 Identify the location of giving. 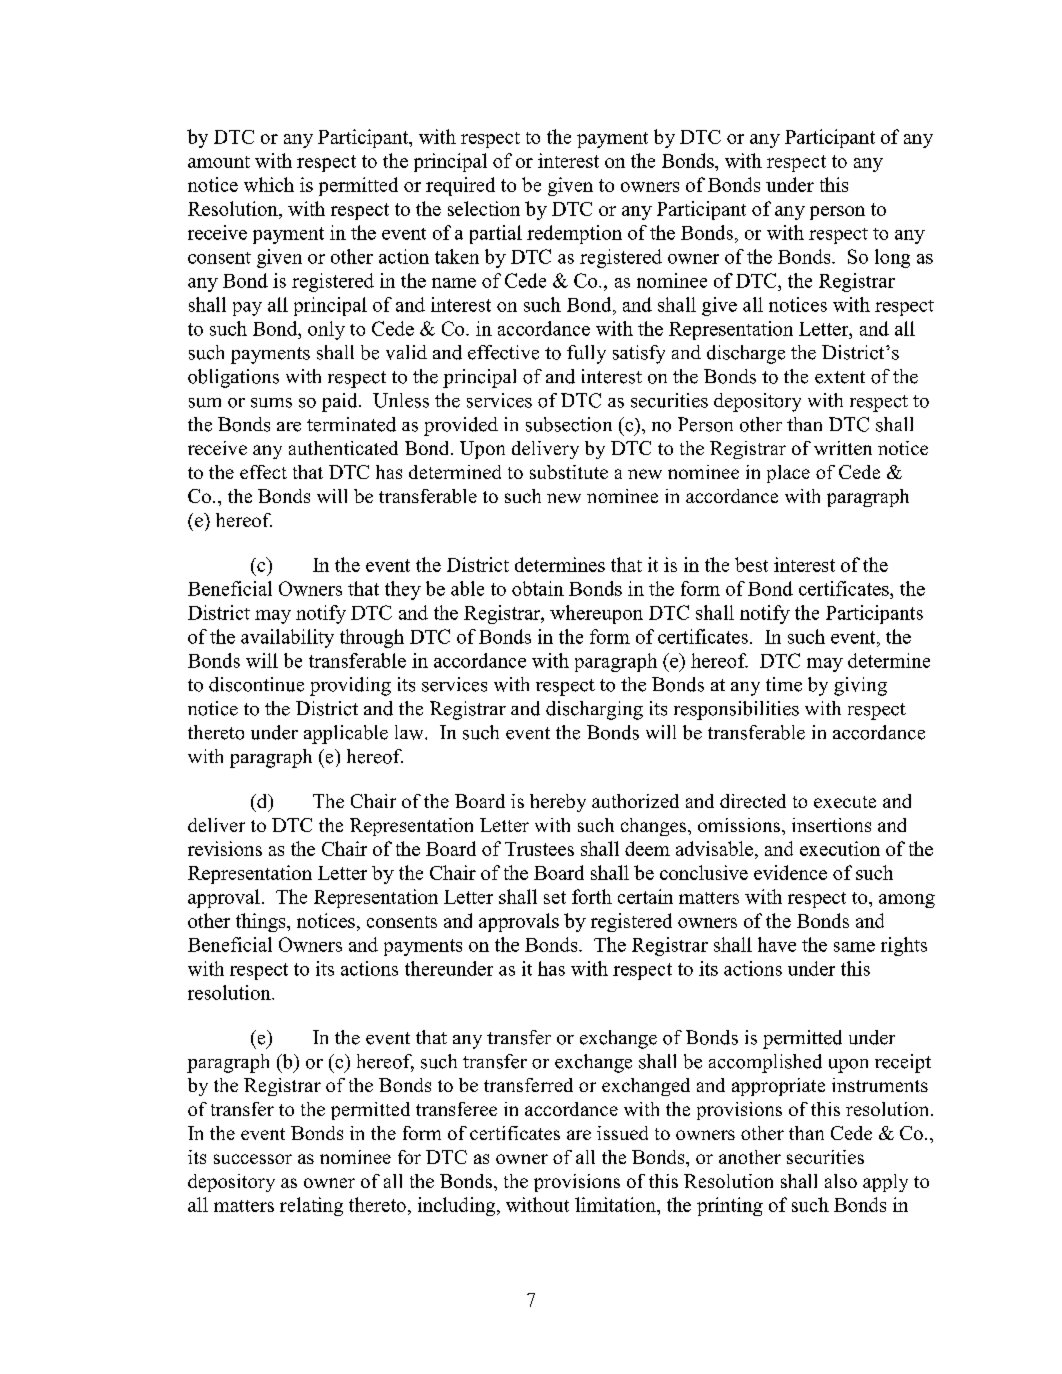
(860, 686).
